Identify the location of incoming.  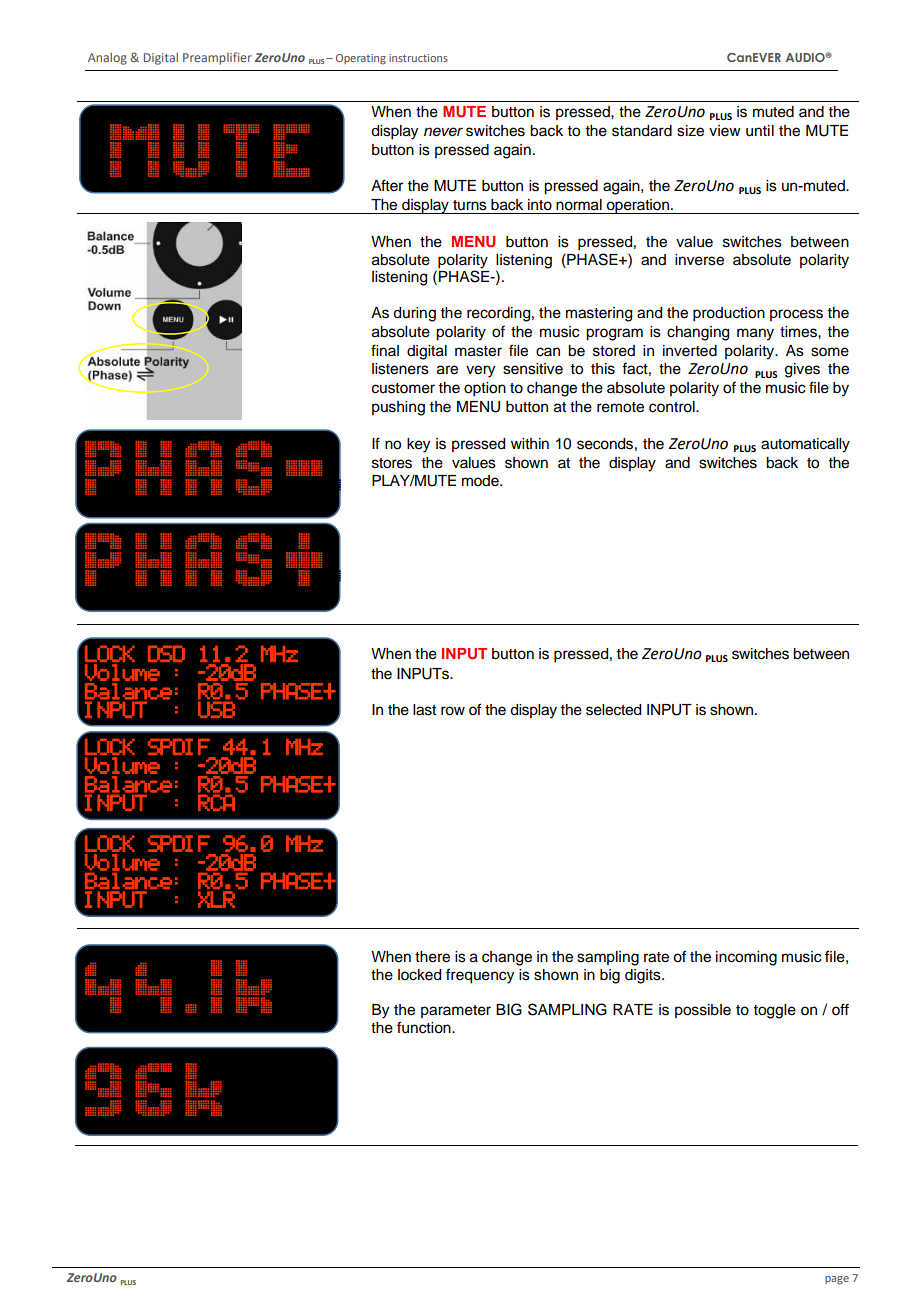
(746, 958).
